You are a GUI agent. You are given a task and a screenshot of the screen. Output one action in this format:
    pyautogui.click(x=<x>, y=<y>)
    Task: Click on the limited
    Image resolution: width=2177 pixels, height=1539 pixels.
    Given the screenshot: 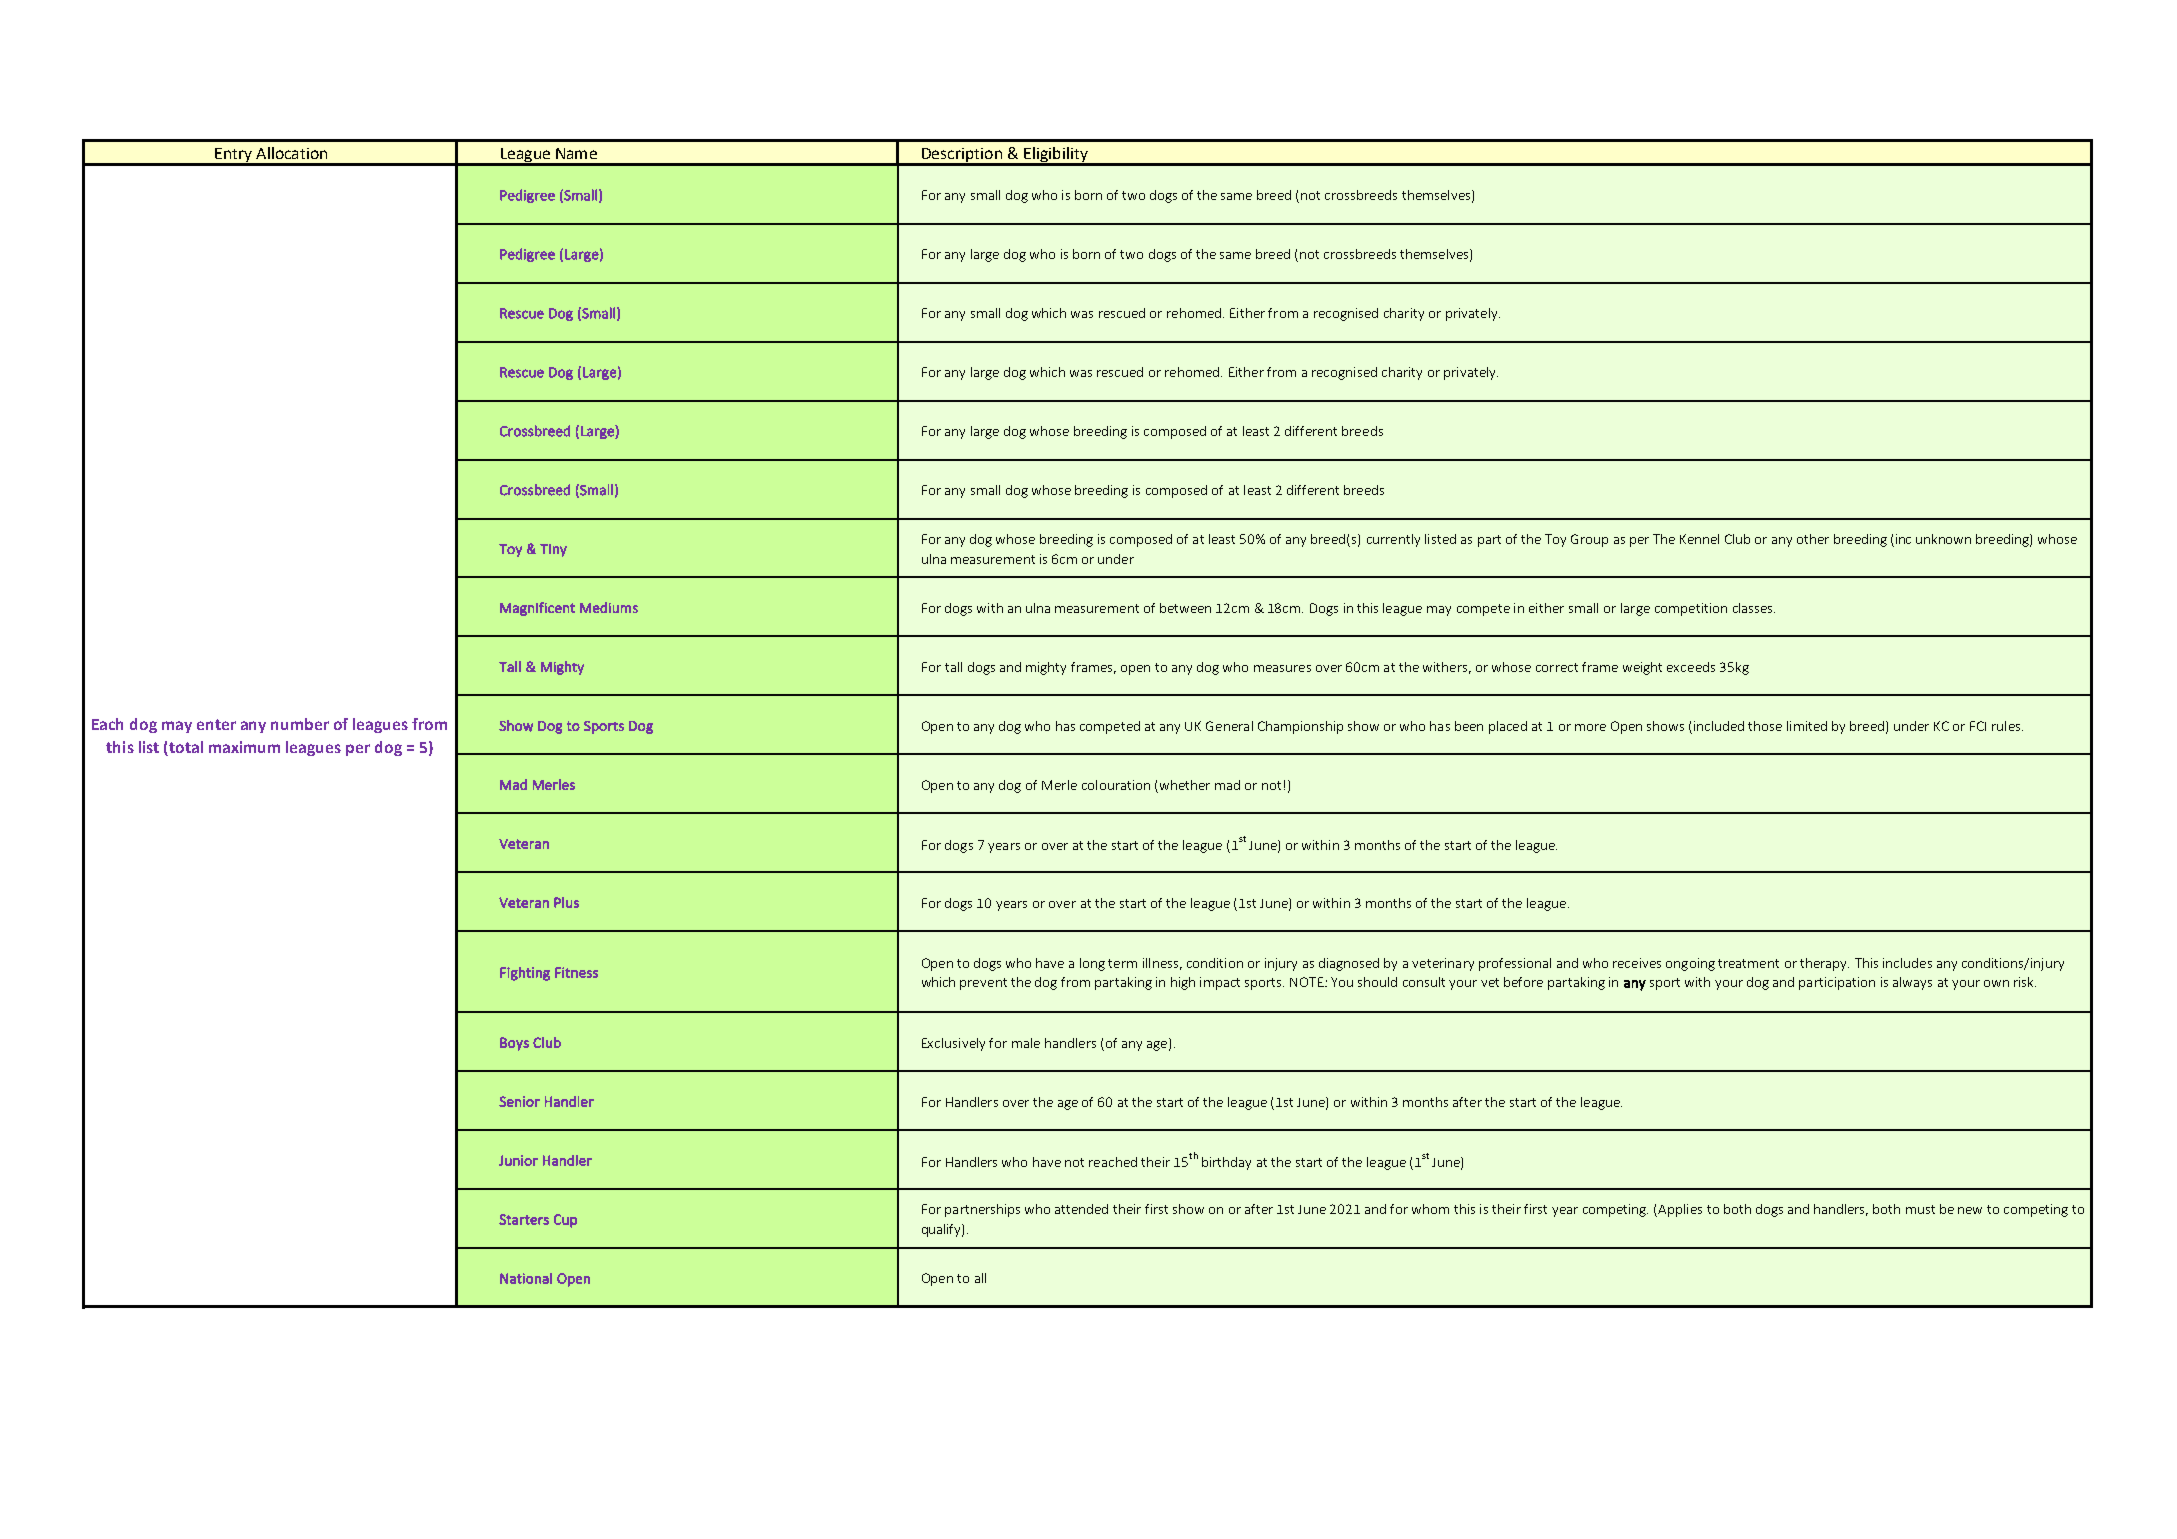 What is the action you would take?
    pyautogui.click(x=1807, y=726)
